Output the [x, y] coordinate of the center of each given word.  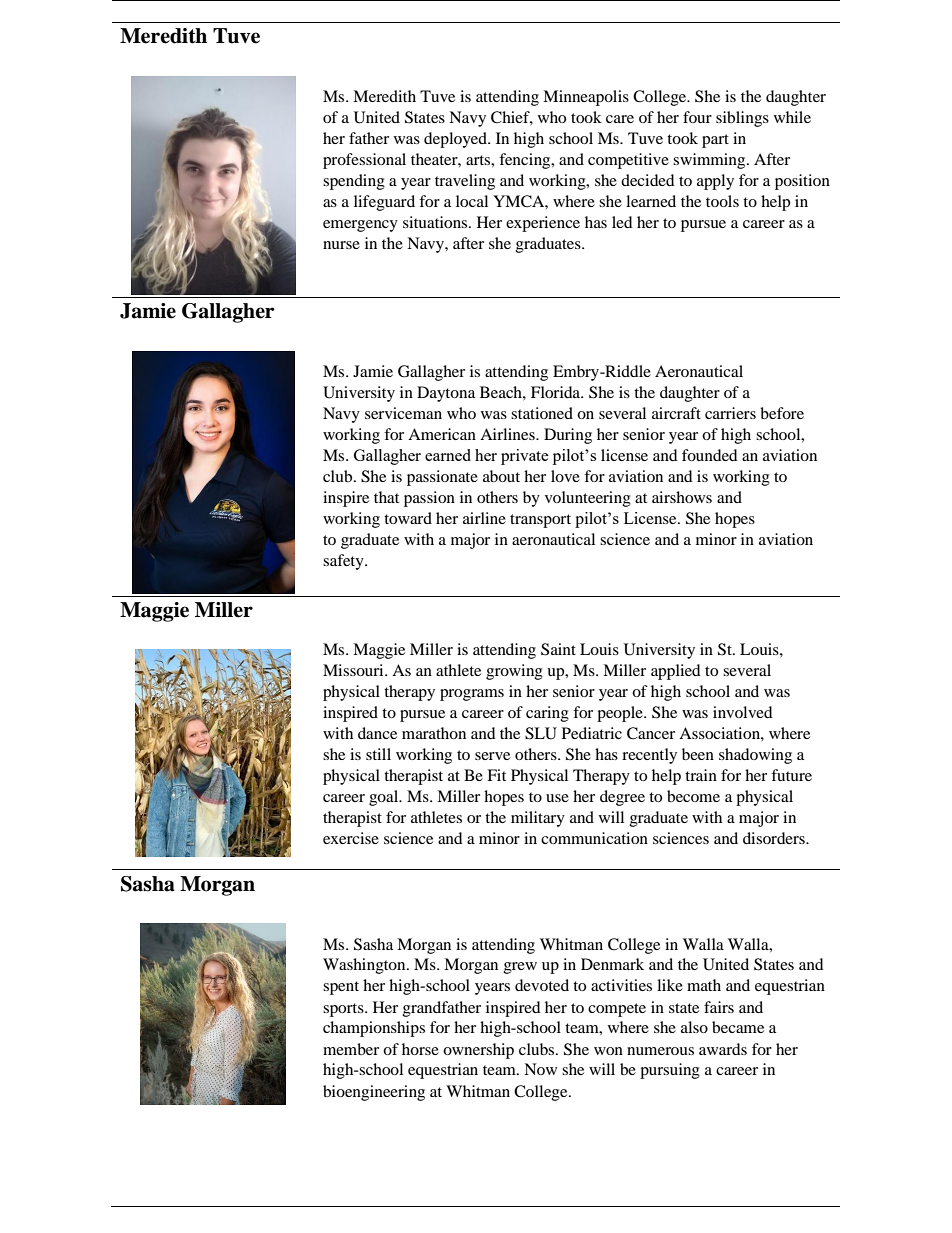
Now [540, 1069]
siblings [742, 119]
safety [344, 562]
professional [364, 161]
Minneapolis [586, 98]
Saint [558, 649]
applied [676, 672]
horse [420, 1049]
